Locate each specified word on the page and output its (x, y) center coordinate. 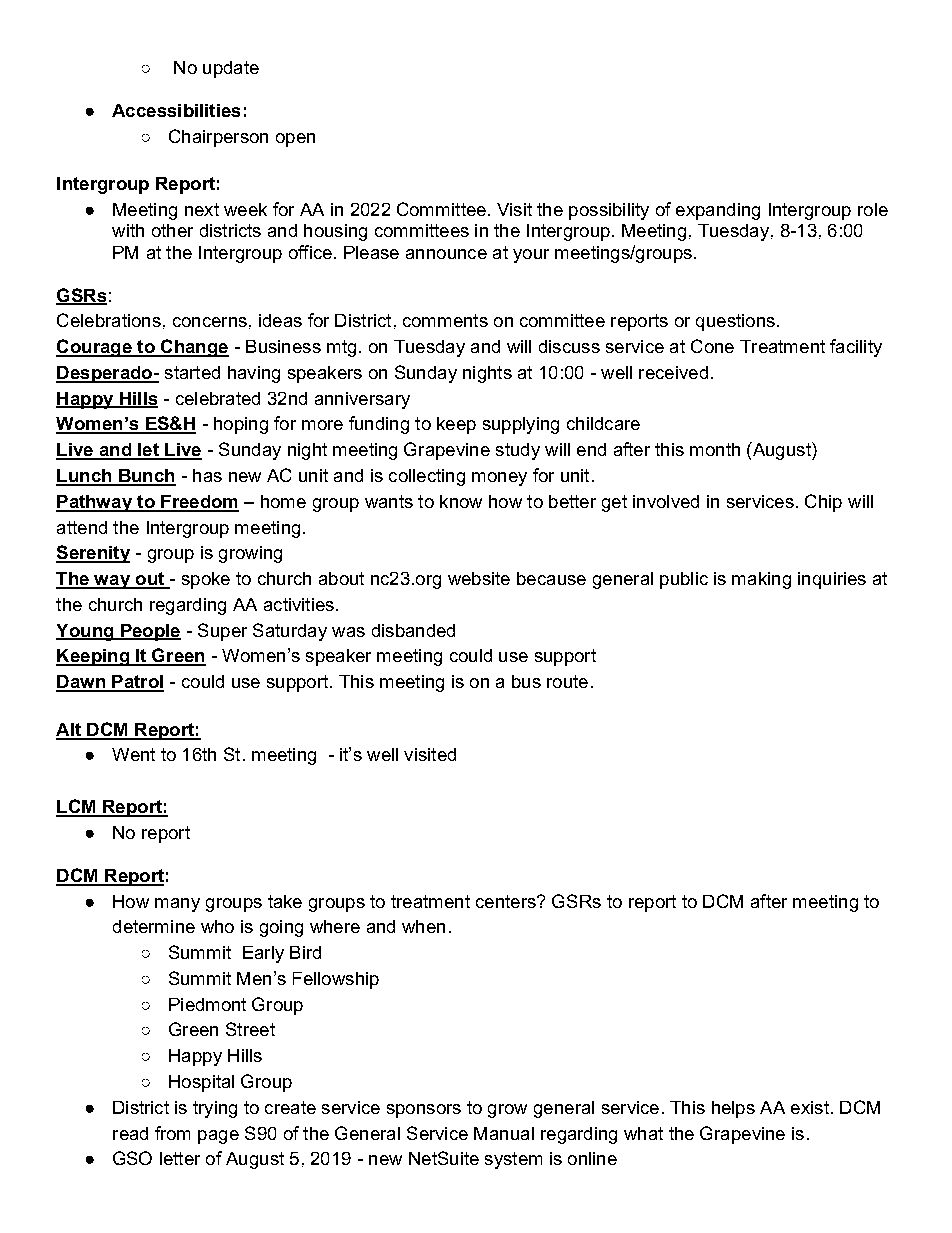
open (295, 140)
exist (810, 1107)
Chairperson (218, 138)
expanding (718, 211)
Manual (504, 1133)
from (172, 1133)
